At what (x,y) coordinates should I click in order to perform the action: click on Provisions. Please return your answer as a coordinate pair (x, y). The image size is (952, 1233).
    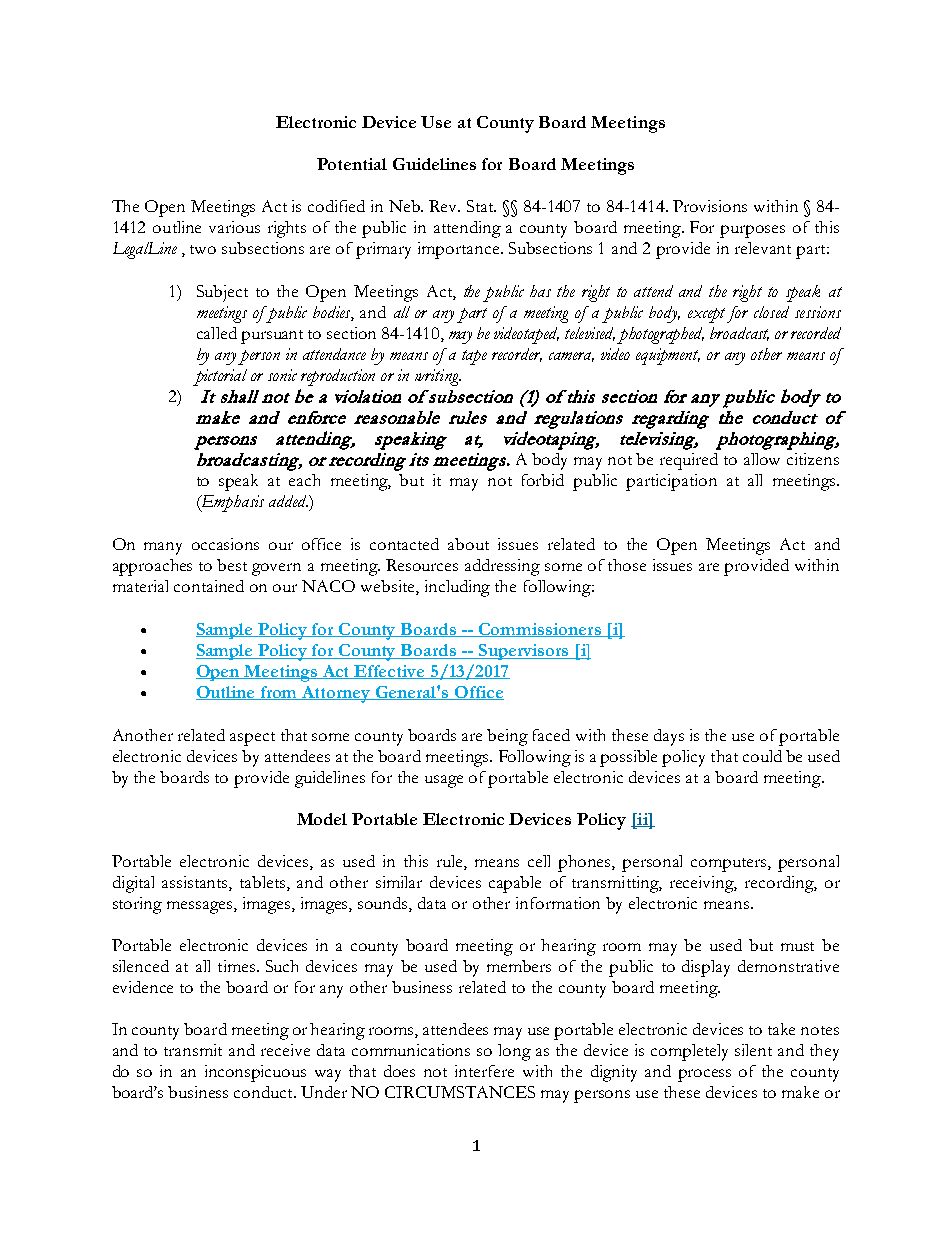
    Looking at the image, I should click on (710, 206).
